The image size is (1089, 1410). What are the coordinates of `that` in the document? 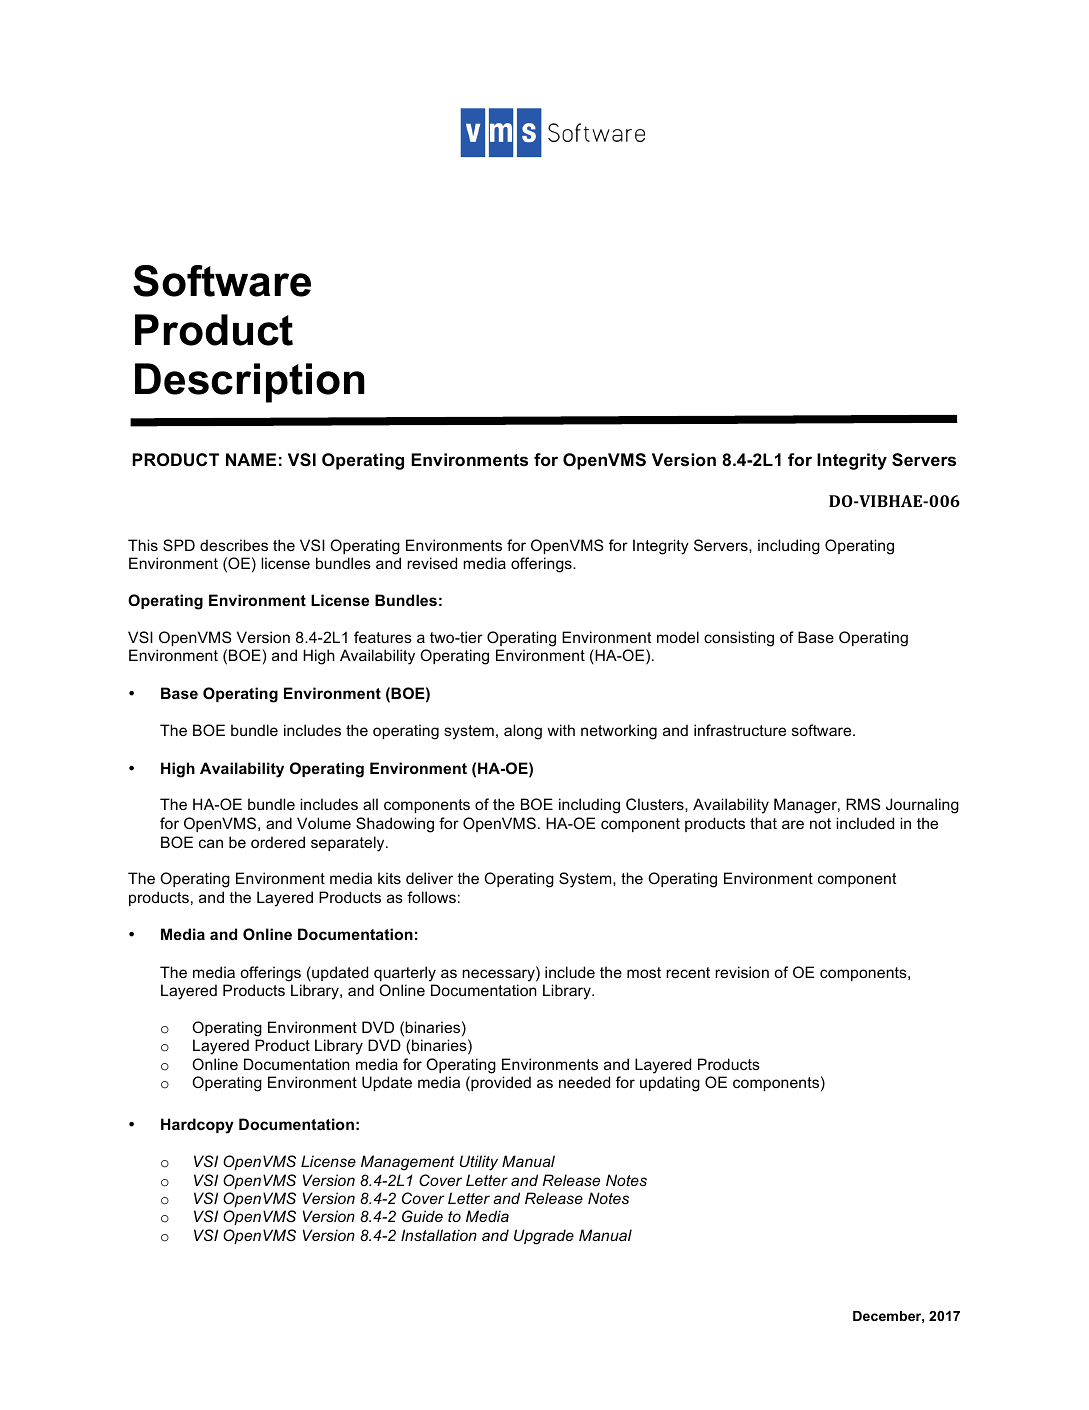 It's located at (763, 823).
